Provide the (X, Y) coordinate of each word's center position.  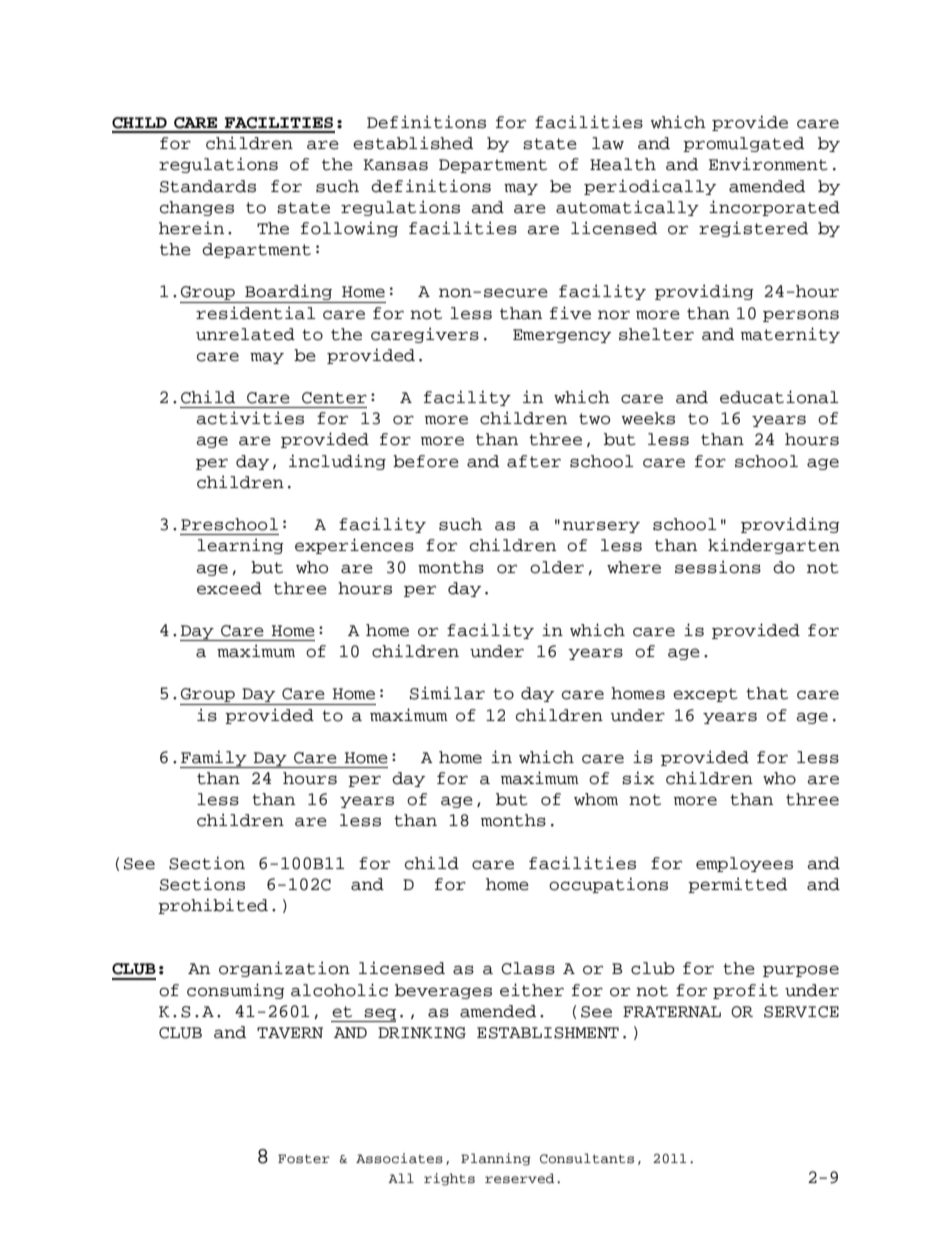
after (534, 461)
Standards (208, 186)
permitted (737, 885)
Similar (447, 693)
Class (528, 968)
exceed (229, 588)
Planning (495, 1159)
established (413, 143)
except (705, 695)
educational (779, 397)
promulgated (743, 144)
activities (250, 418)
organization (284, 969)
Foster (304, 1159)
